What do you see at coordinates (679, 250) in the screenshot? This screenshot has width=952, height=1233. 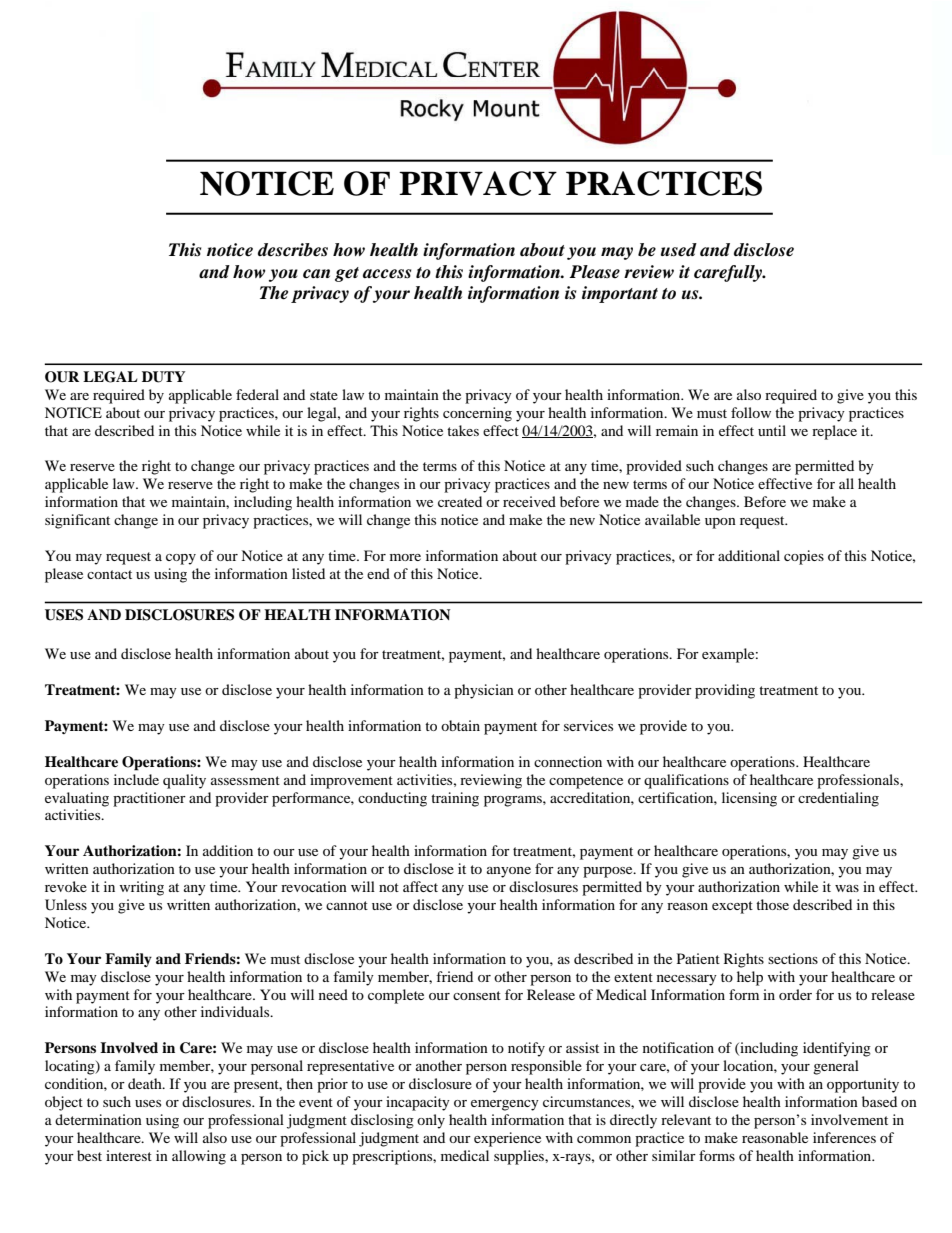 I see `used` at bounding box center [679, 250].
